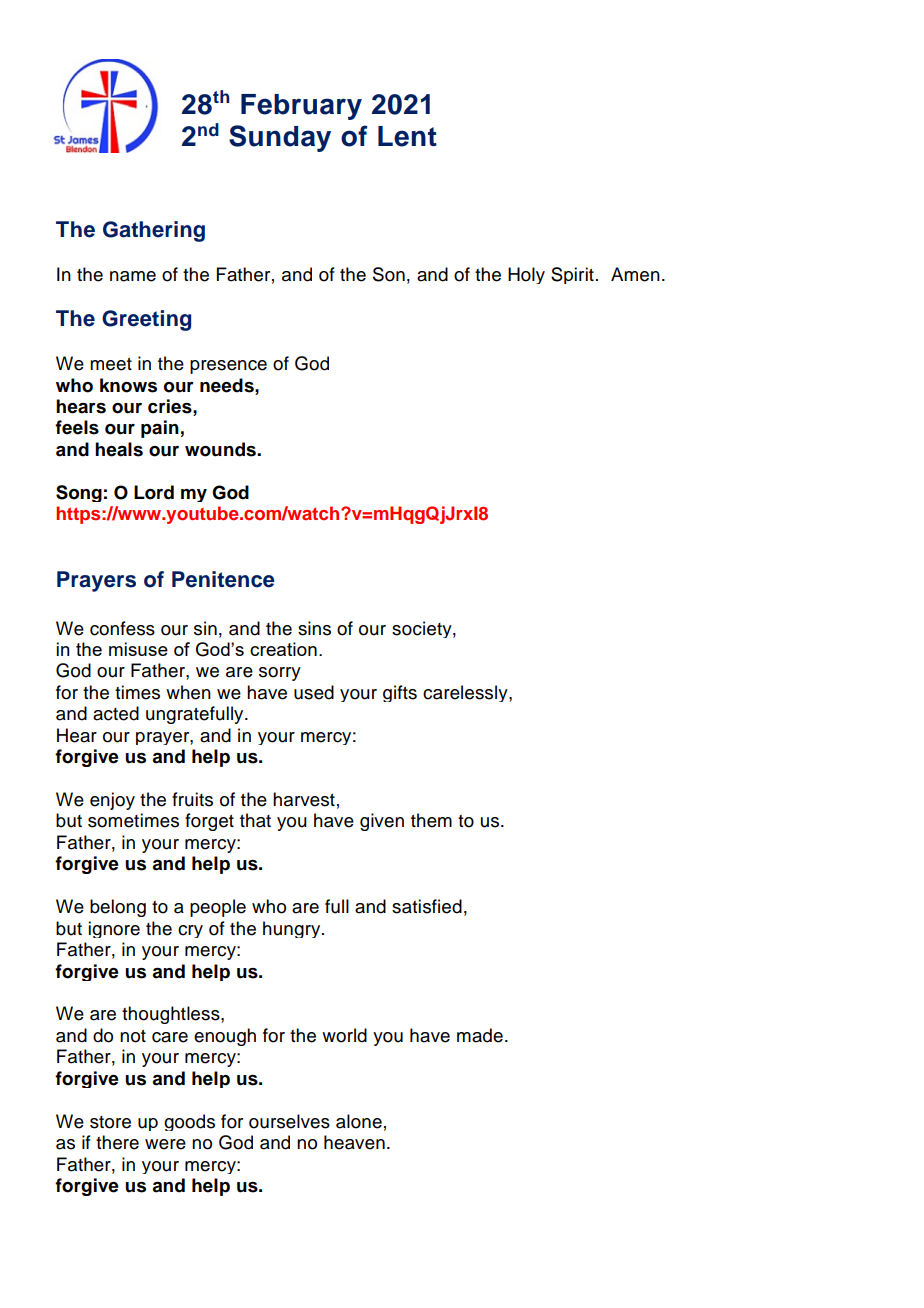 This screenshot has height=1308, width=924. What do you see at coordinates (572, 275) in the screenshot?
I see `Spirit` at bounding box center [572, 275].
